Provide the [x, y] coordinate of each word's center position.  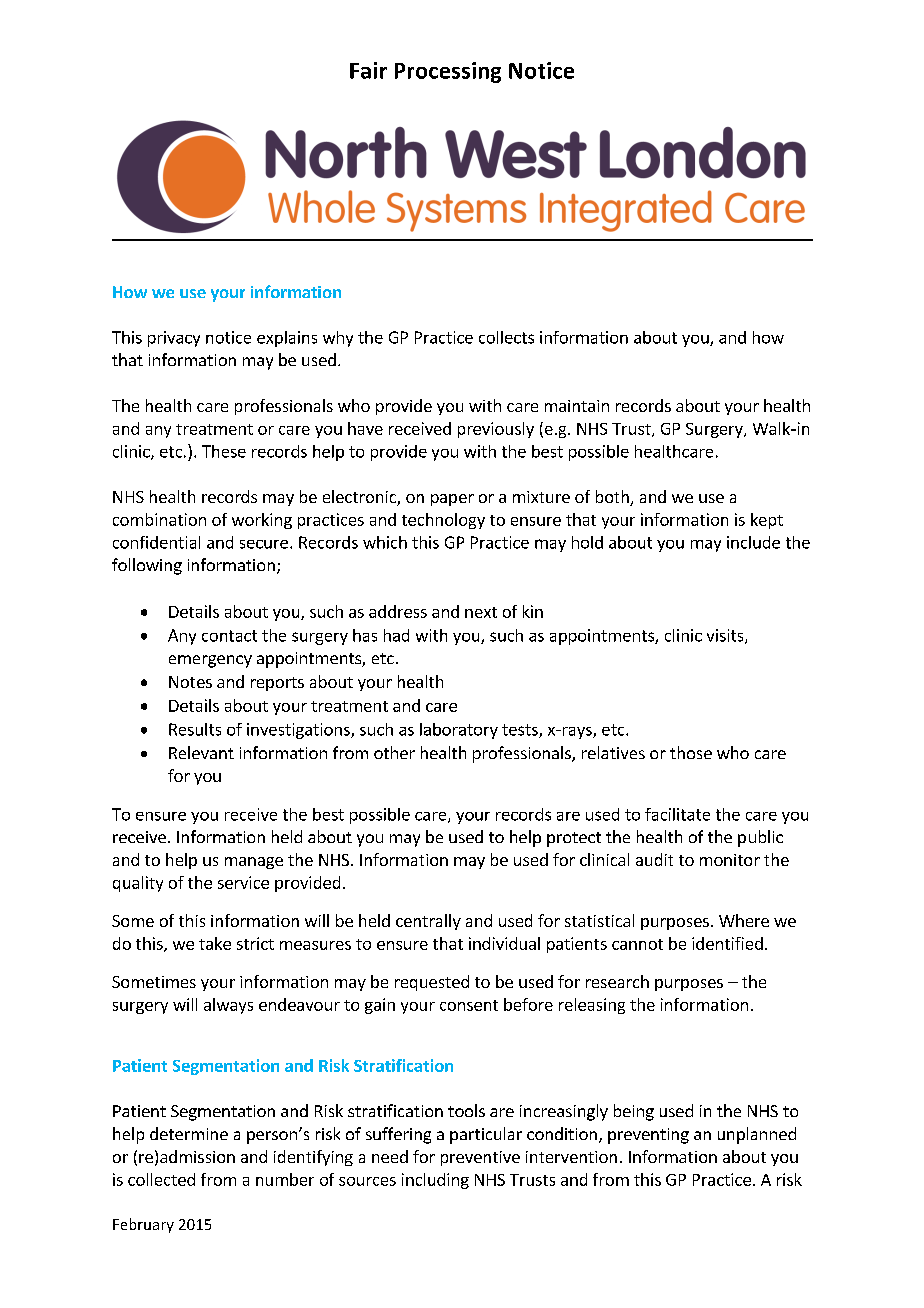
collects [506, 337]
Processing [448, 72]
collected [161, 1179]
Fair [368, 70]
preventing [648, 1136]
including [435, 1181]
